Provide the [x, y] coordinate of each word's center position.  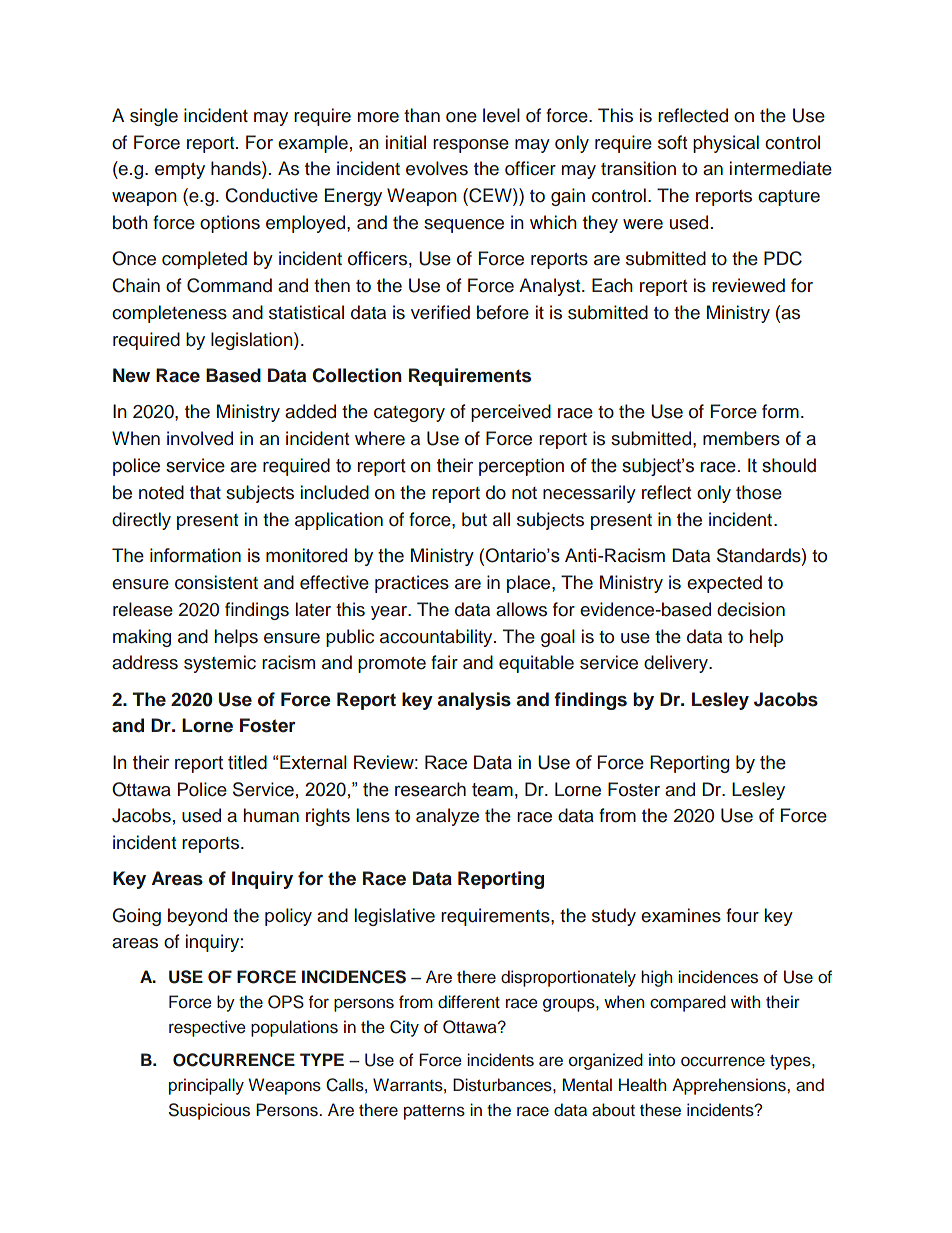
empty [180, 171]
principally [206, 1086]
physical [726, 144]
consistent [216, 582]
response [471, 146]
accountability [437, 638]
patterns [434, 1112]
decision [751, 609]
